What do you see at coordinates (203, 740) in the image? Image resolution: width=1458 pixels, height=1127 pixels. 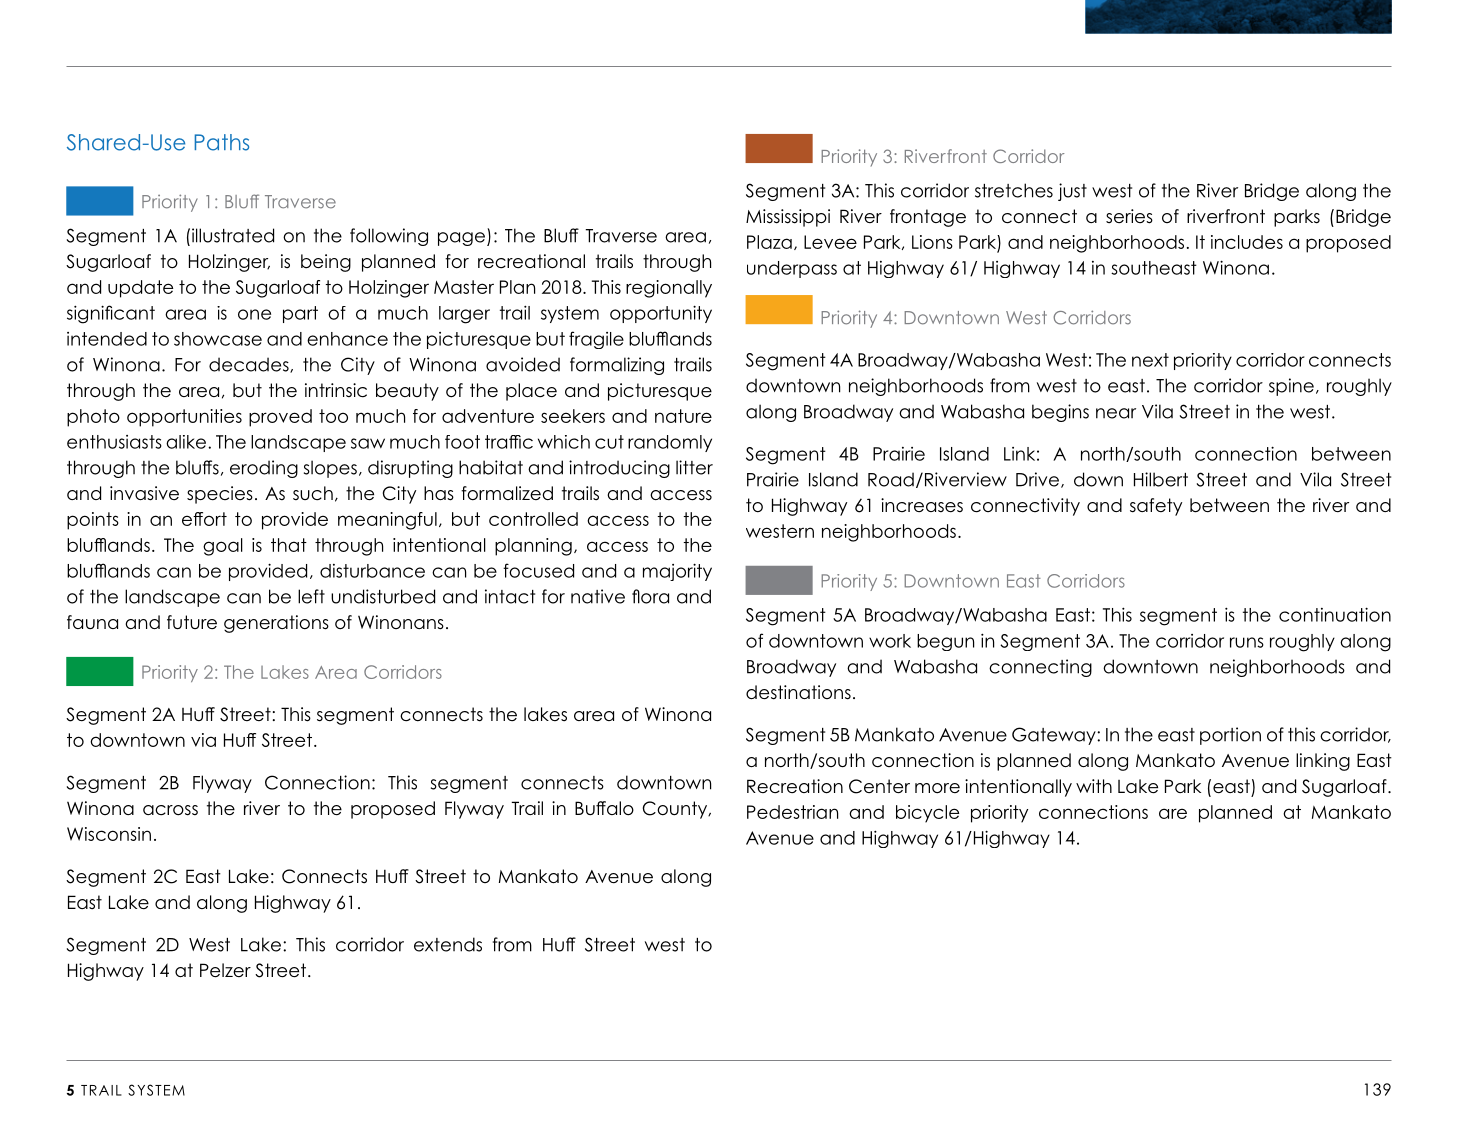 I see `via` at bounding box center [203, 740].
